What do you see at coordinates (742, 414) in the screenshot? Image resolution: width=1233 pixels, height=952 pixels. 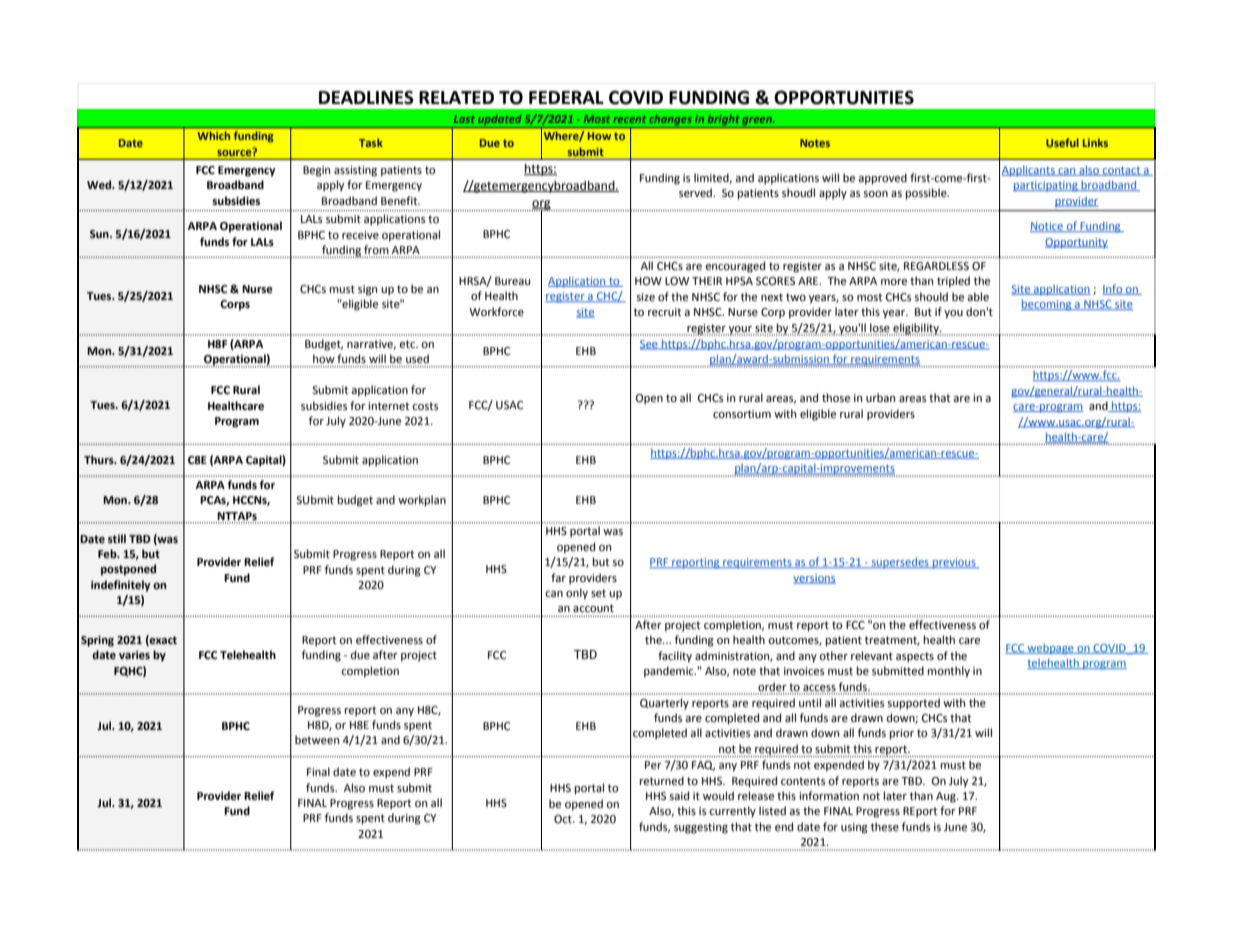 I see `consortium` at bounding box center [742, 414].
